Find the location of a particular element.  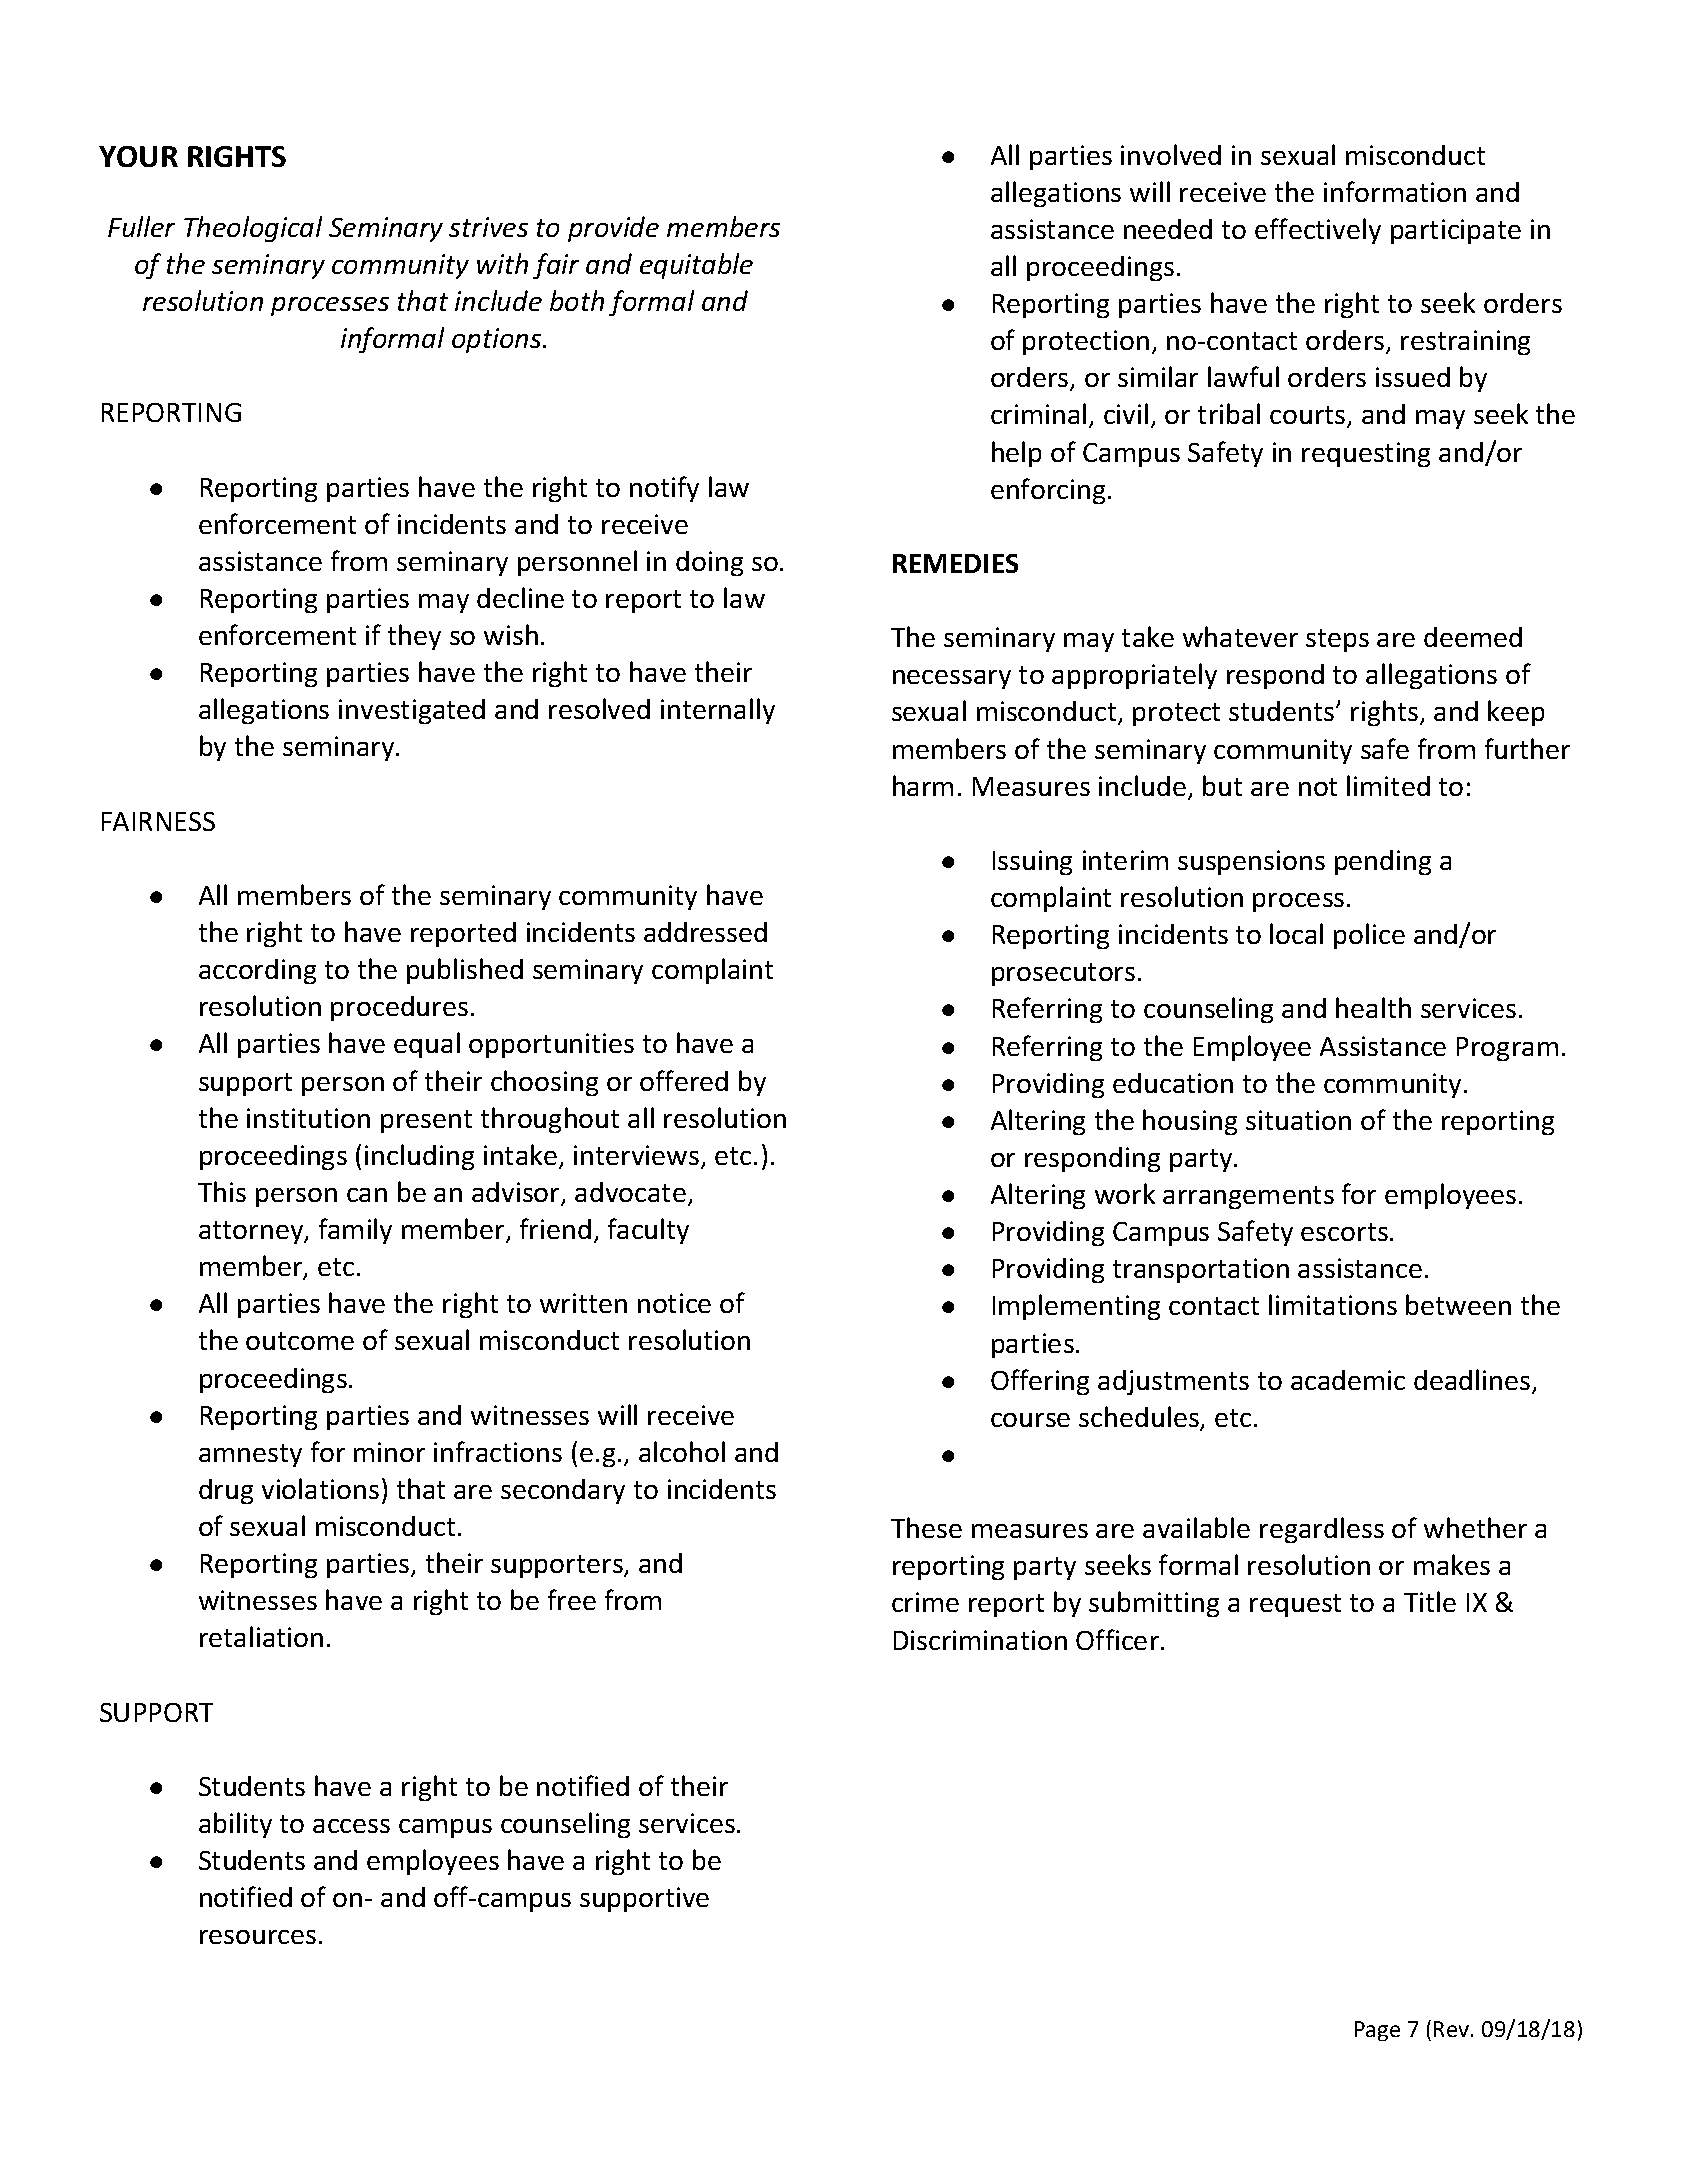

Theological is located at coordinates (253, 229).
